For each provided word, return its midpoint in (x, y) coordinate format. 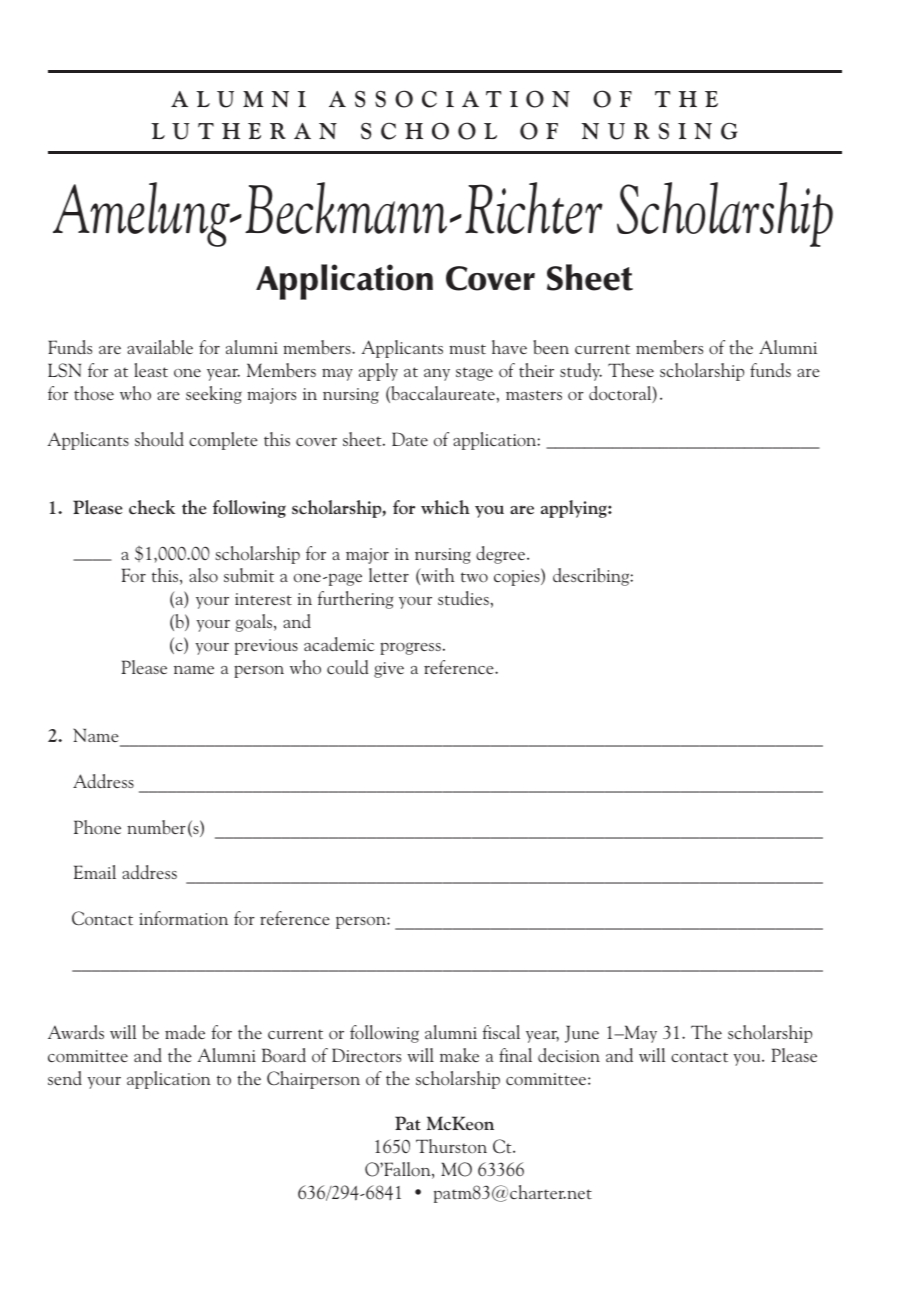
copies (518, 577)
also (203, 575)
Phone (97, 827)
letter (389, 575)
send (65, 1078)
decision (569, 1055)
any (437, 375)
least (151, 370)
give (389, 670)
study (581, 372)
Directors (366, 1055)
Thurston (451, 1146)
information (183, 918)
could (347, 667)
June (582, 1034)
